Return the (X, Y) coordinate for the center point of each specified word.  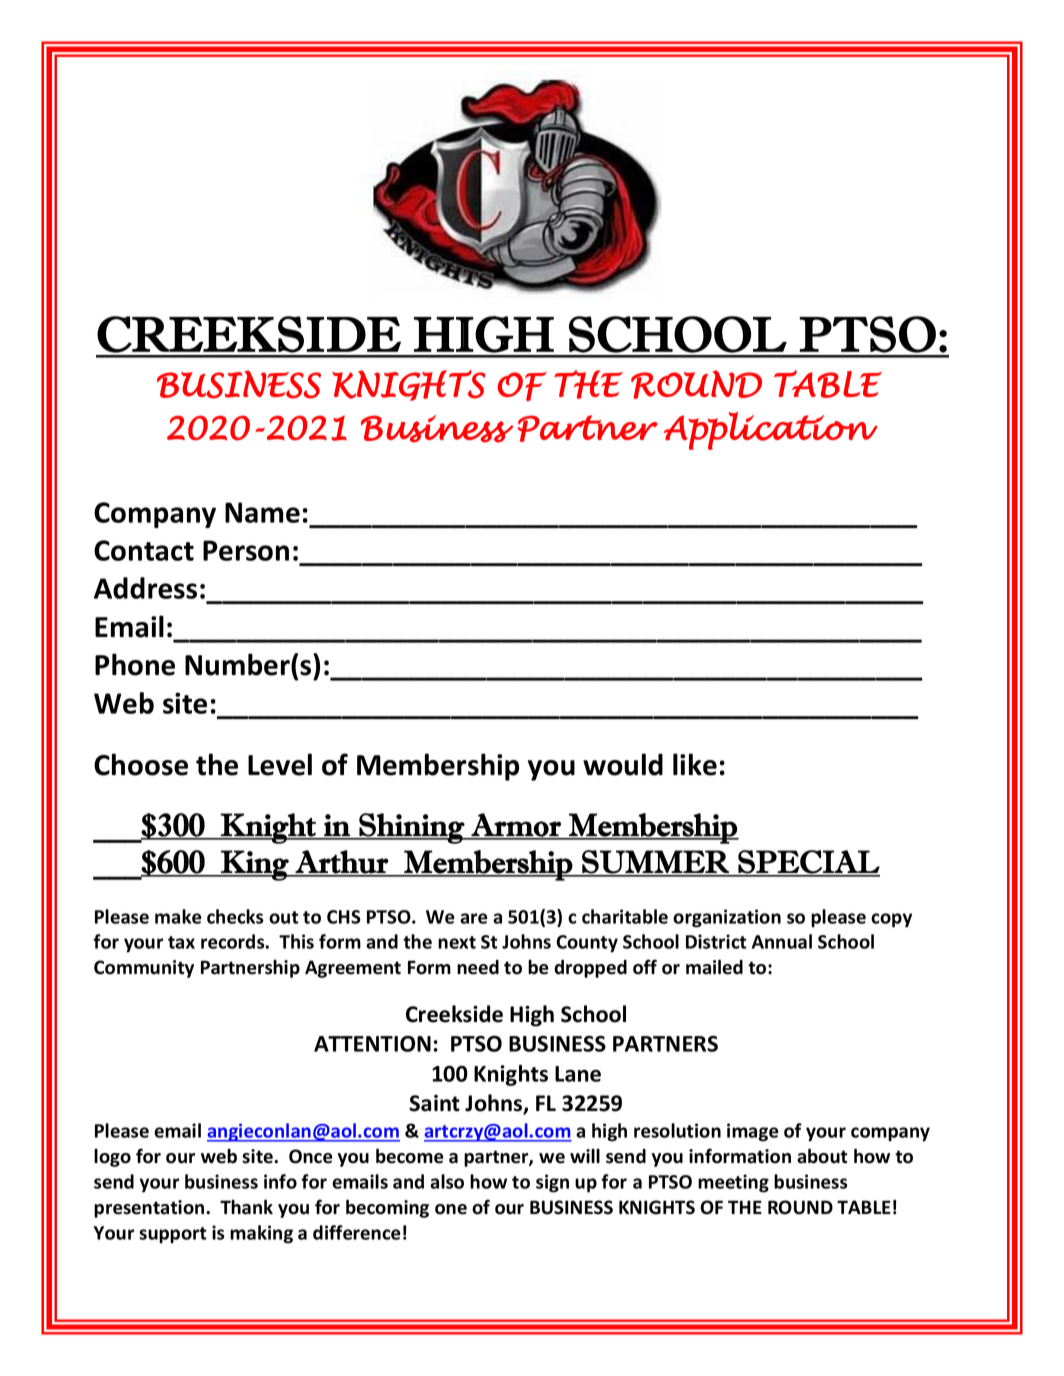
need (478, 967)
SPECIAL (808, 863)
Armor (516, 826)
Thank (246, 1207)
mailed (714, 967)
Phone (135, 664)
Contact (144, 550)
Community (144, 969)
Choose (141, 764)
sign (552, 1183)
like (695, 764)
